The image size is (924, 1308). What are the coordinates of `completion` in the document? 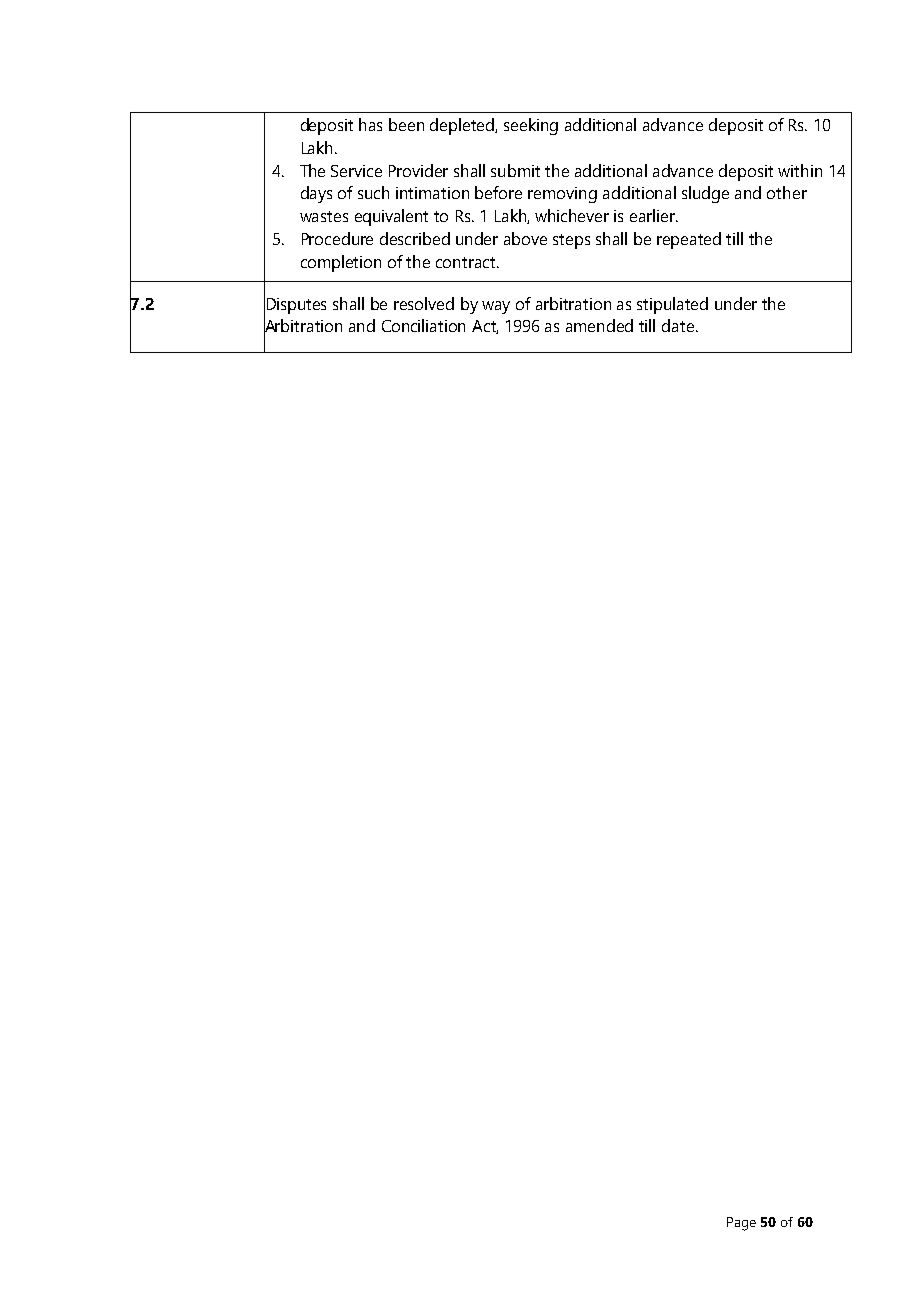 It's located at (341, 263).
